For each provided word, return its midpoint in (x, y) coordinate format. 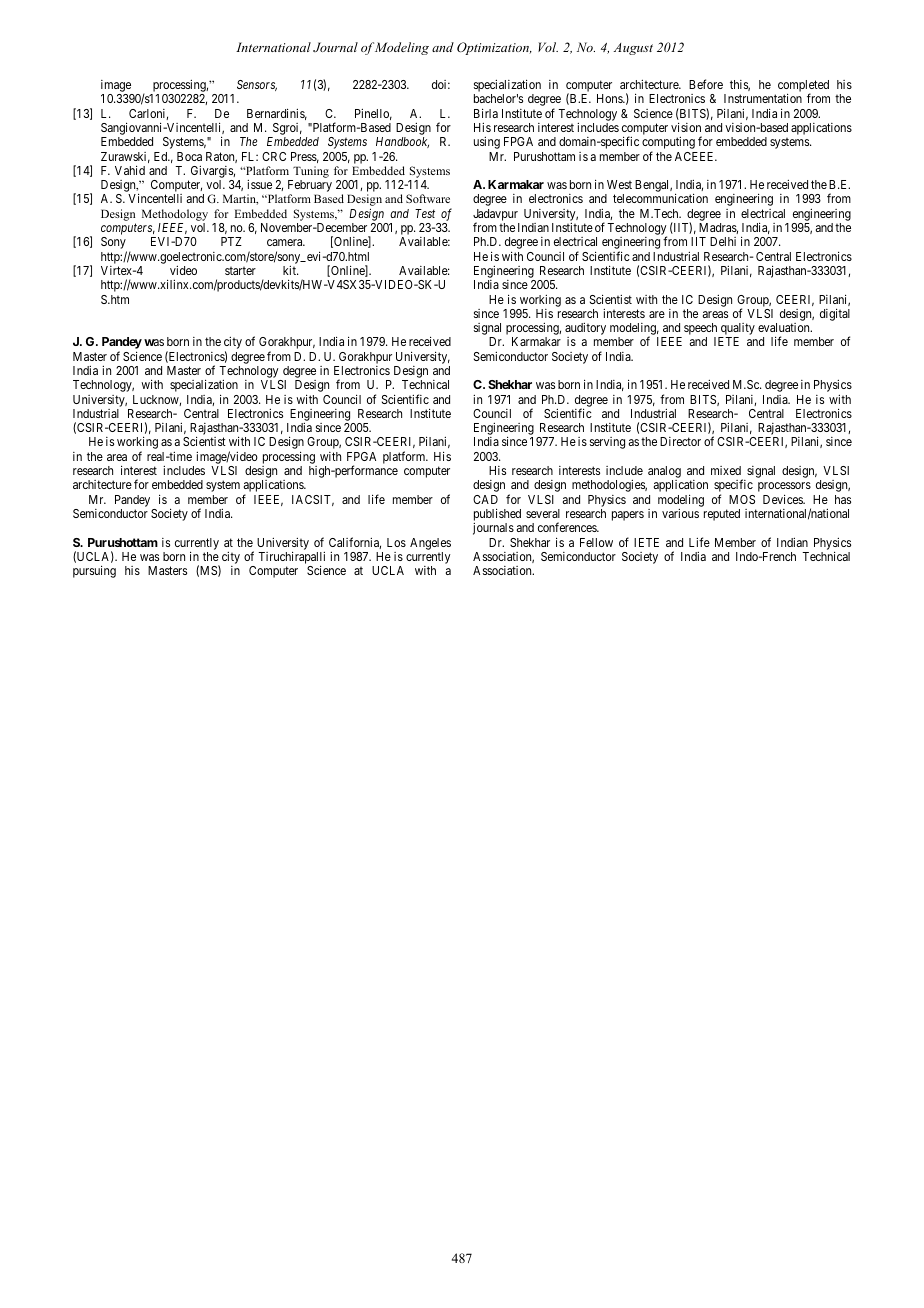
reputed (722, 515)
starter (240, 271)
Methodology (175, 215)
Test (425, 213)
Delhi (723, 241)
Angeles (430, 544)
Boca (189, 156)
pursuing (94, 572)
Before (706, 84)
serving (607, 443)
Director (680, 441)
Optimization (494, 48)
